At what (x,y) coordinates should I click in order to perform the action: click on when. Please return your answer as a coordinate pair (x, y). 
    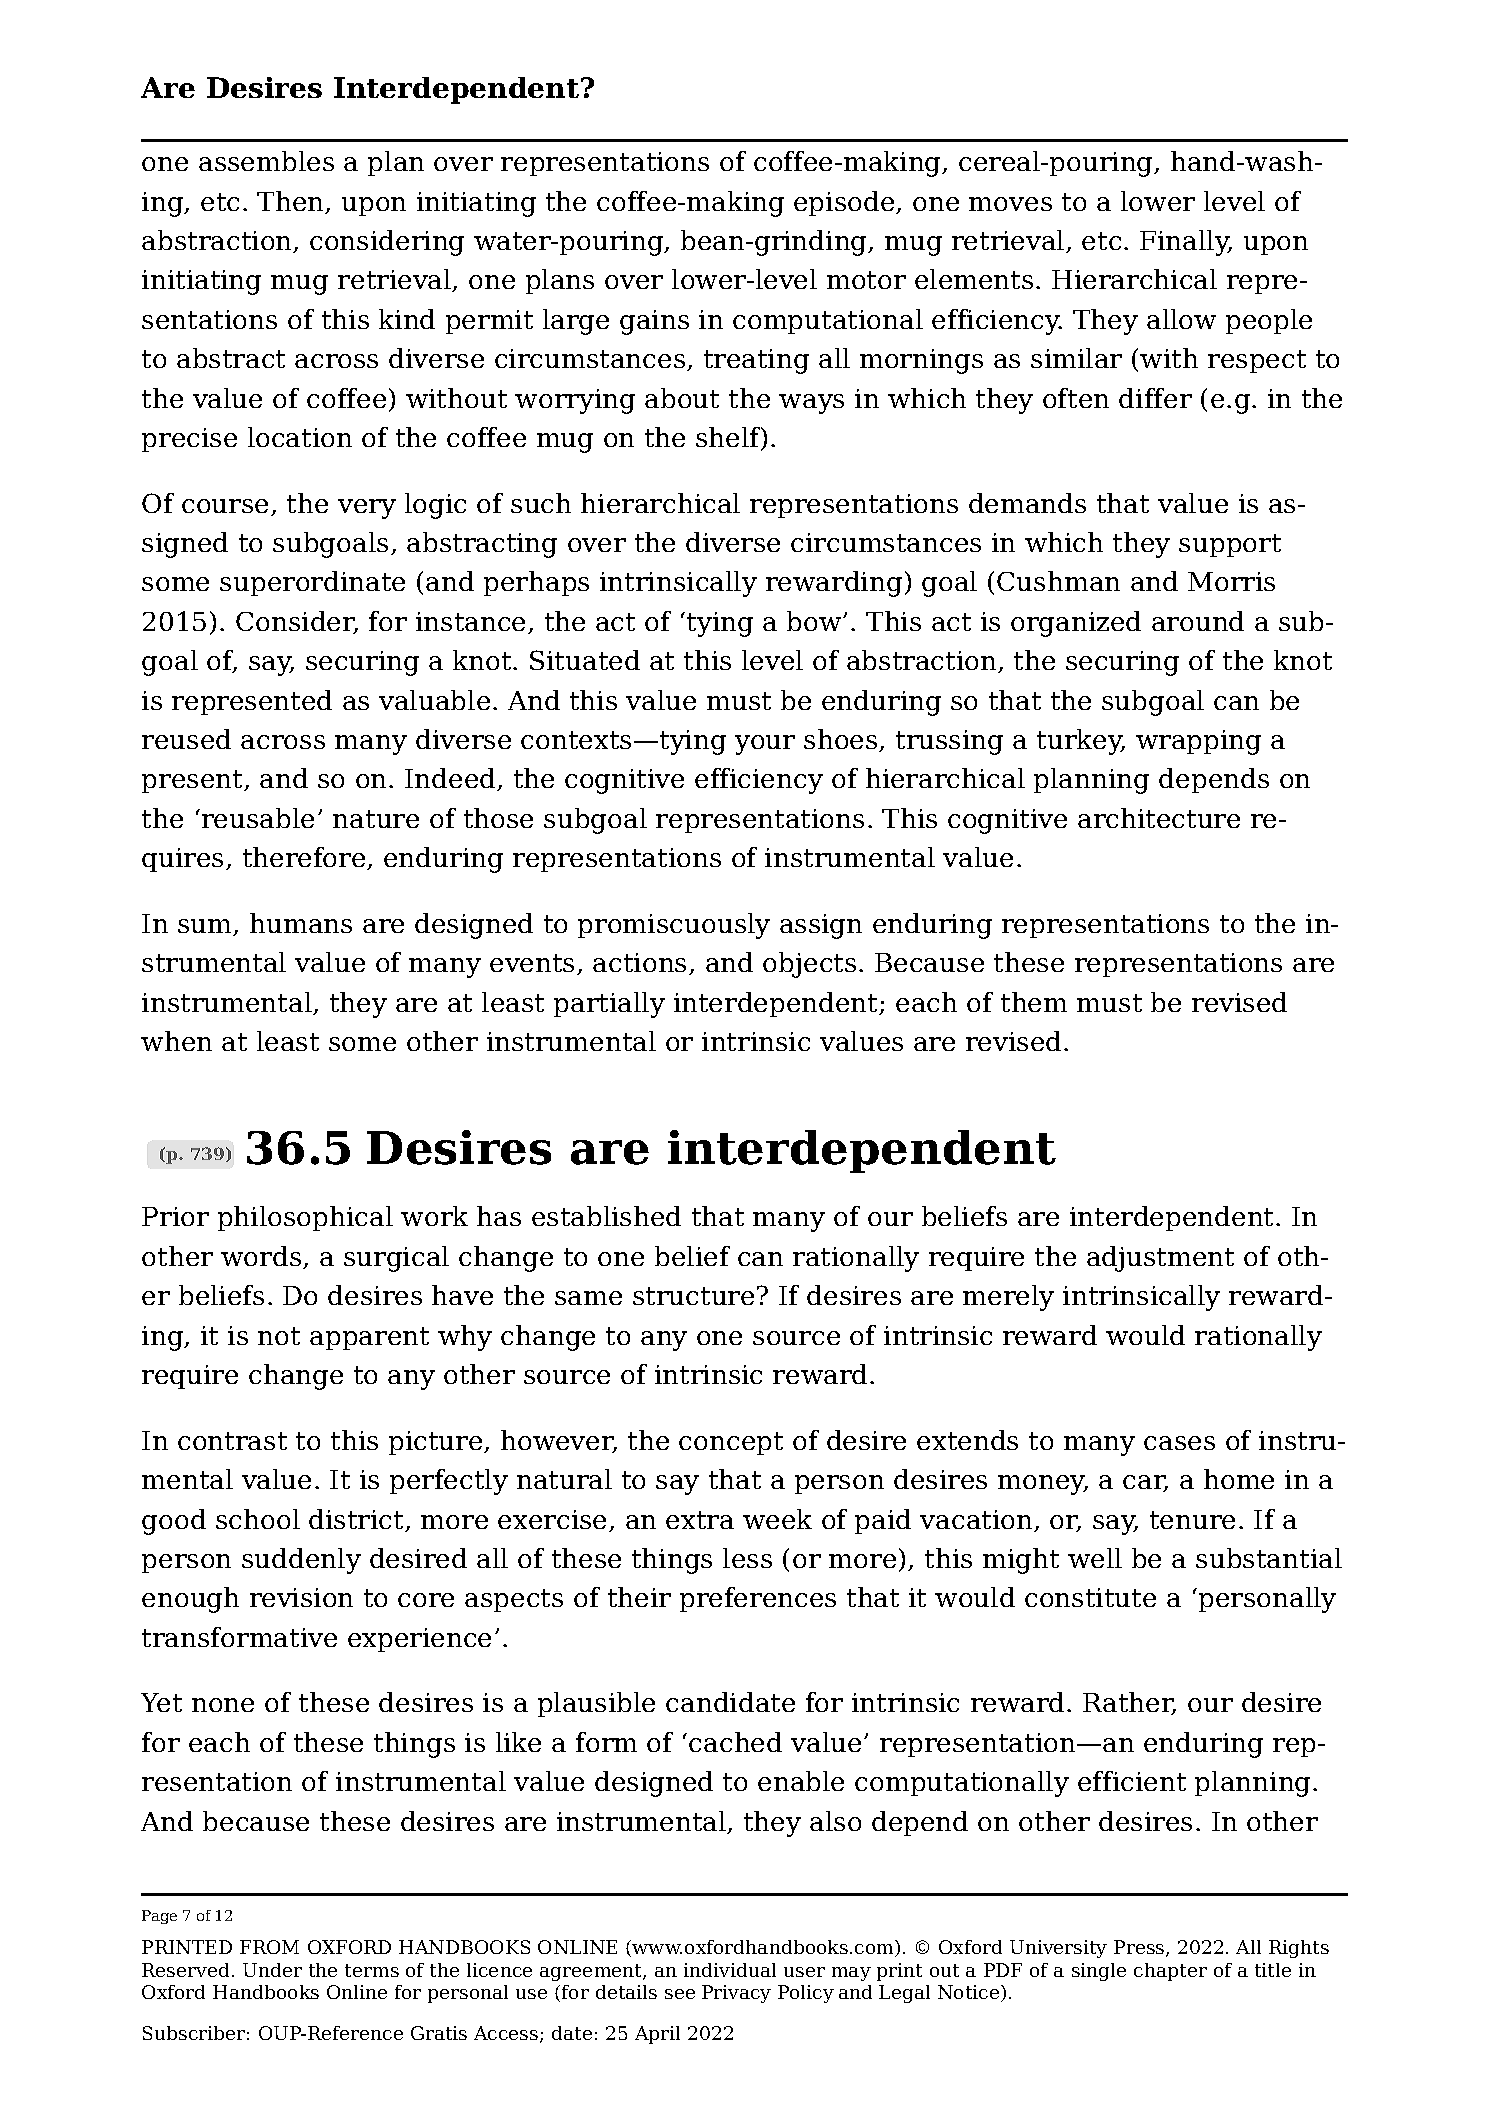
    Looking at the image, I should click on (176, 1041).
